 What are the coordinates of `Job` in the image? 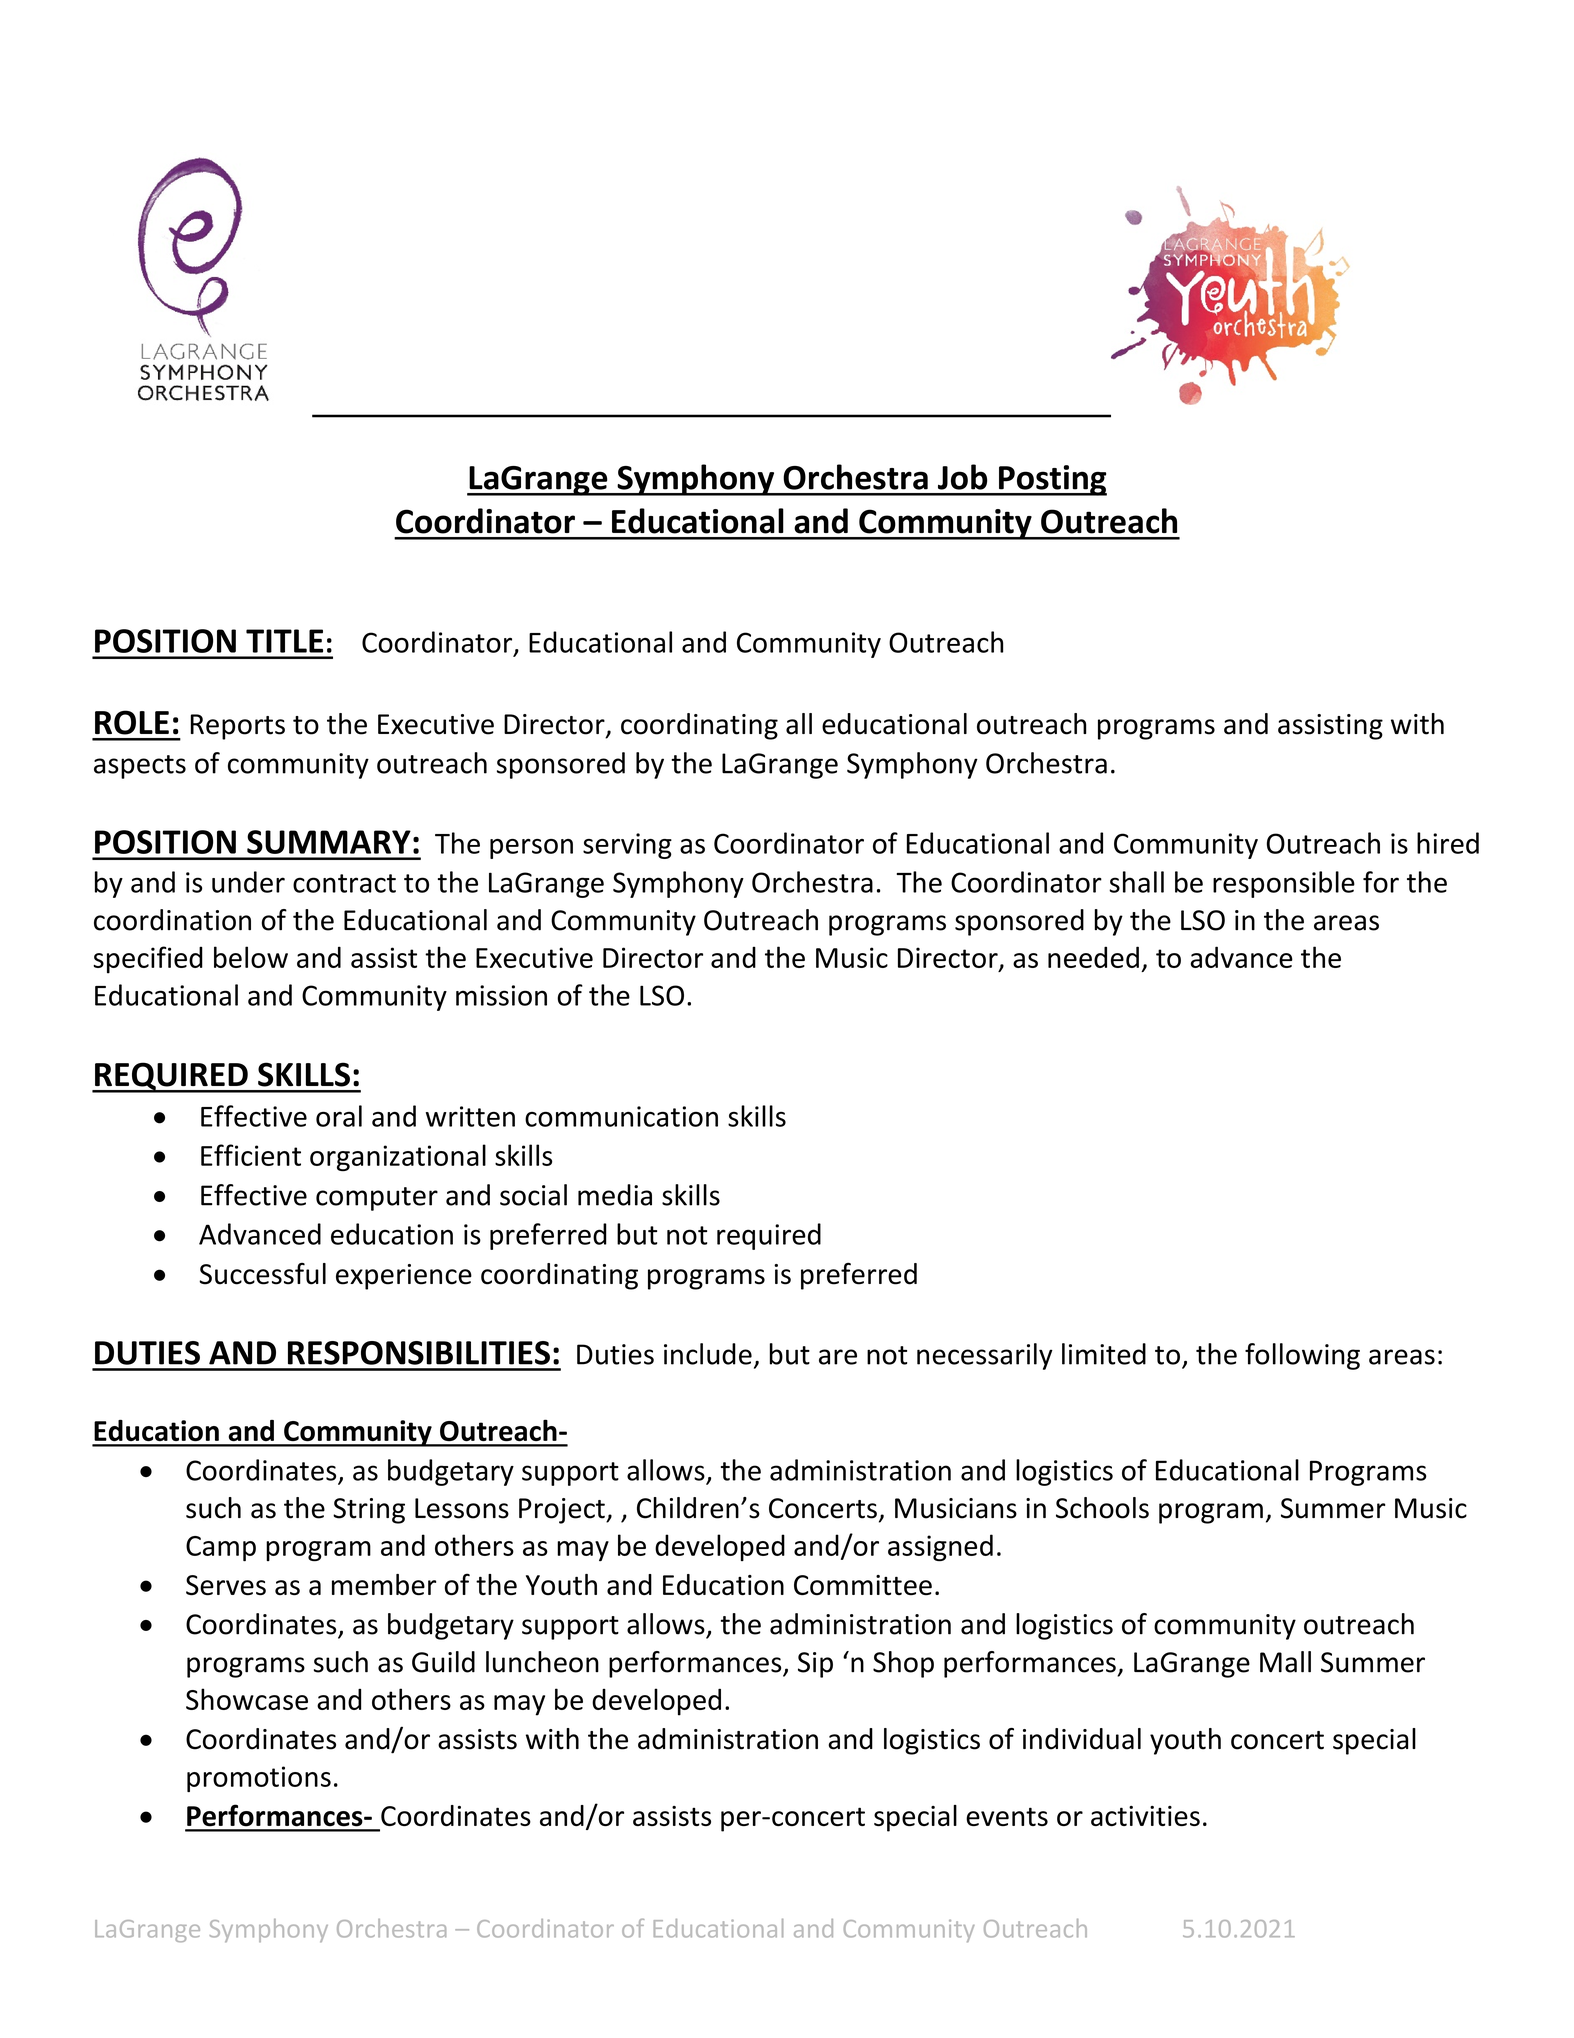 It's located at (962, 477).
